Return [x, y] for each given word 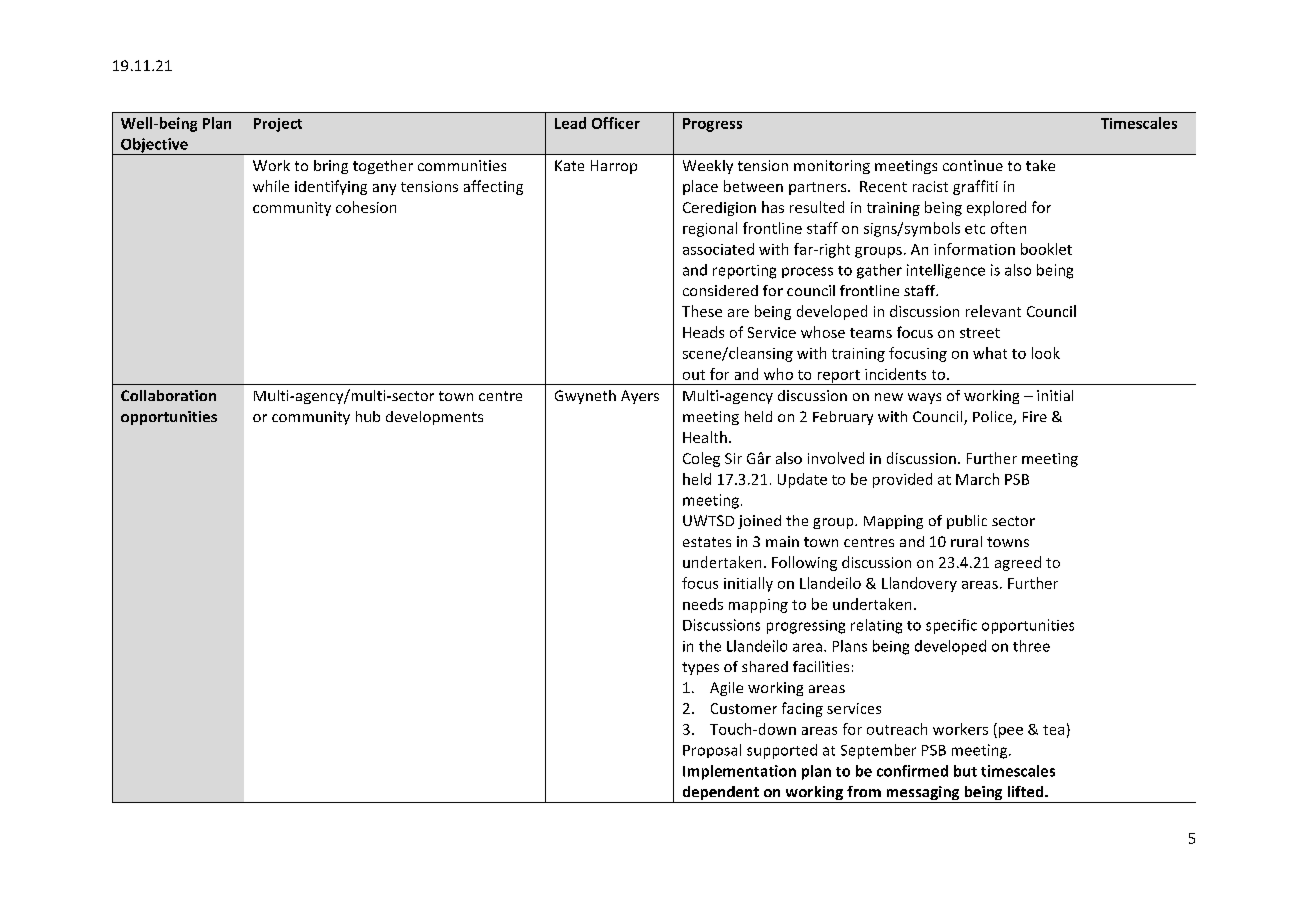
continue [973, 165]
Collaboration [168, 395]
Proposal [712, 751]
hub [368, 416]
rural [966, 541]
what [990, 353]
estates [707, 542]
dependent [720, 794]
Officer [616, 123]
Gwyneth [585, 397]
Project [278, 125]
